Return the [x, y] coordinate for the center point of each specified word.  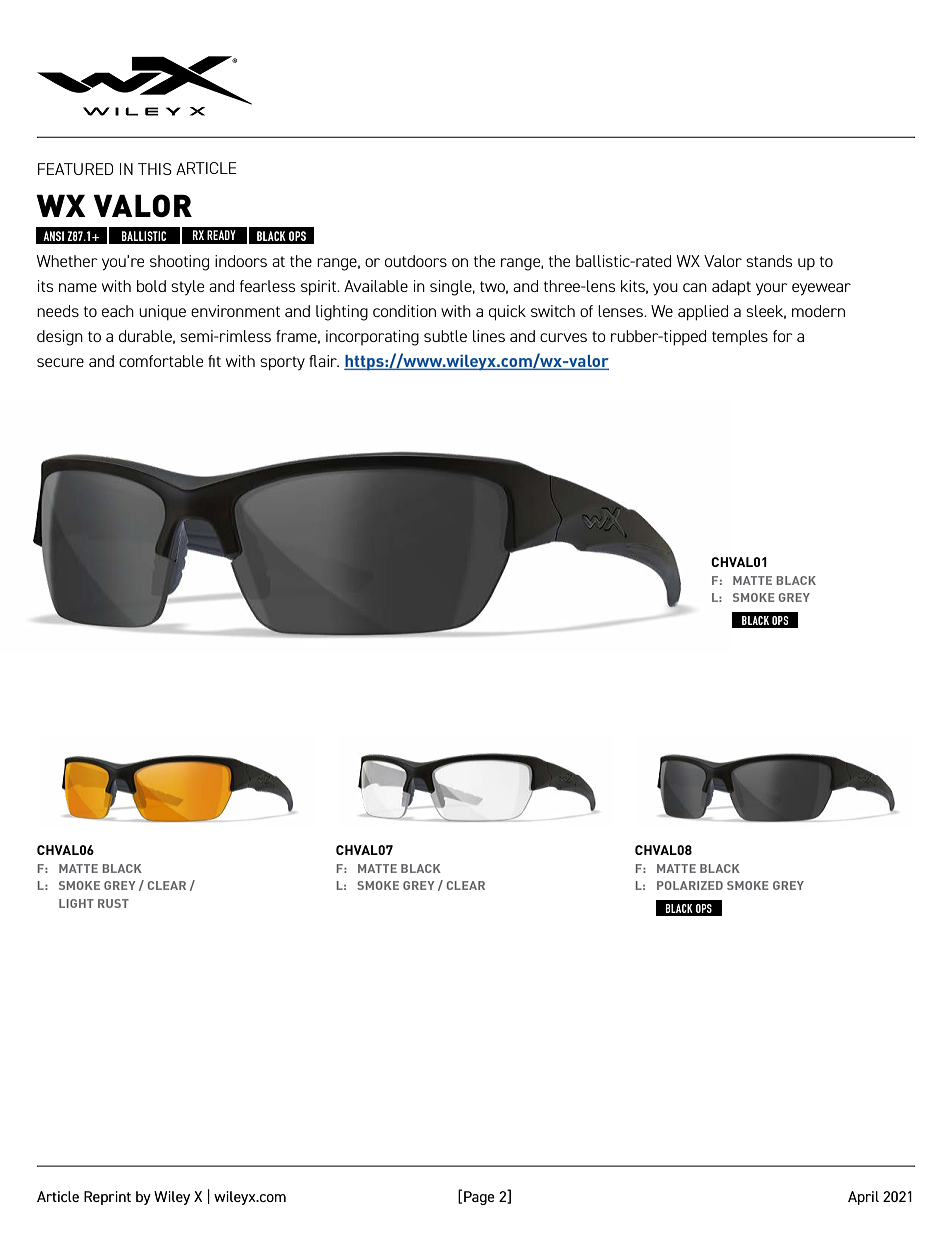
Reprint [107, 1198]
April [863, 1198]
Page [479, 1198]
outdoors [416, 261]
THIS [155, 169]
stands [769, 261]
